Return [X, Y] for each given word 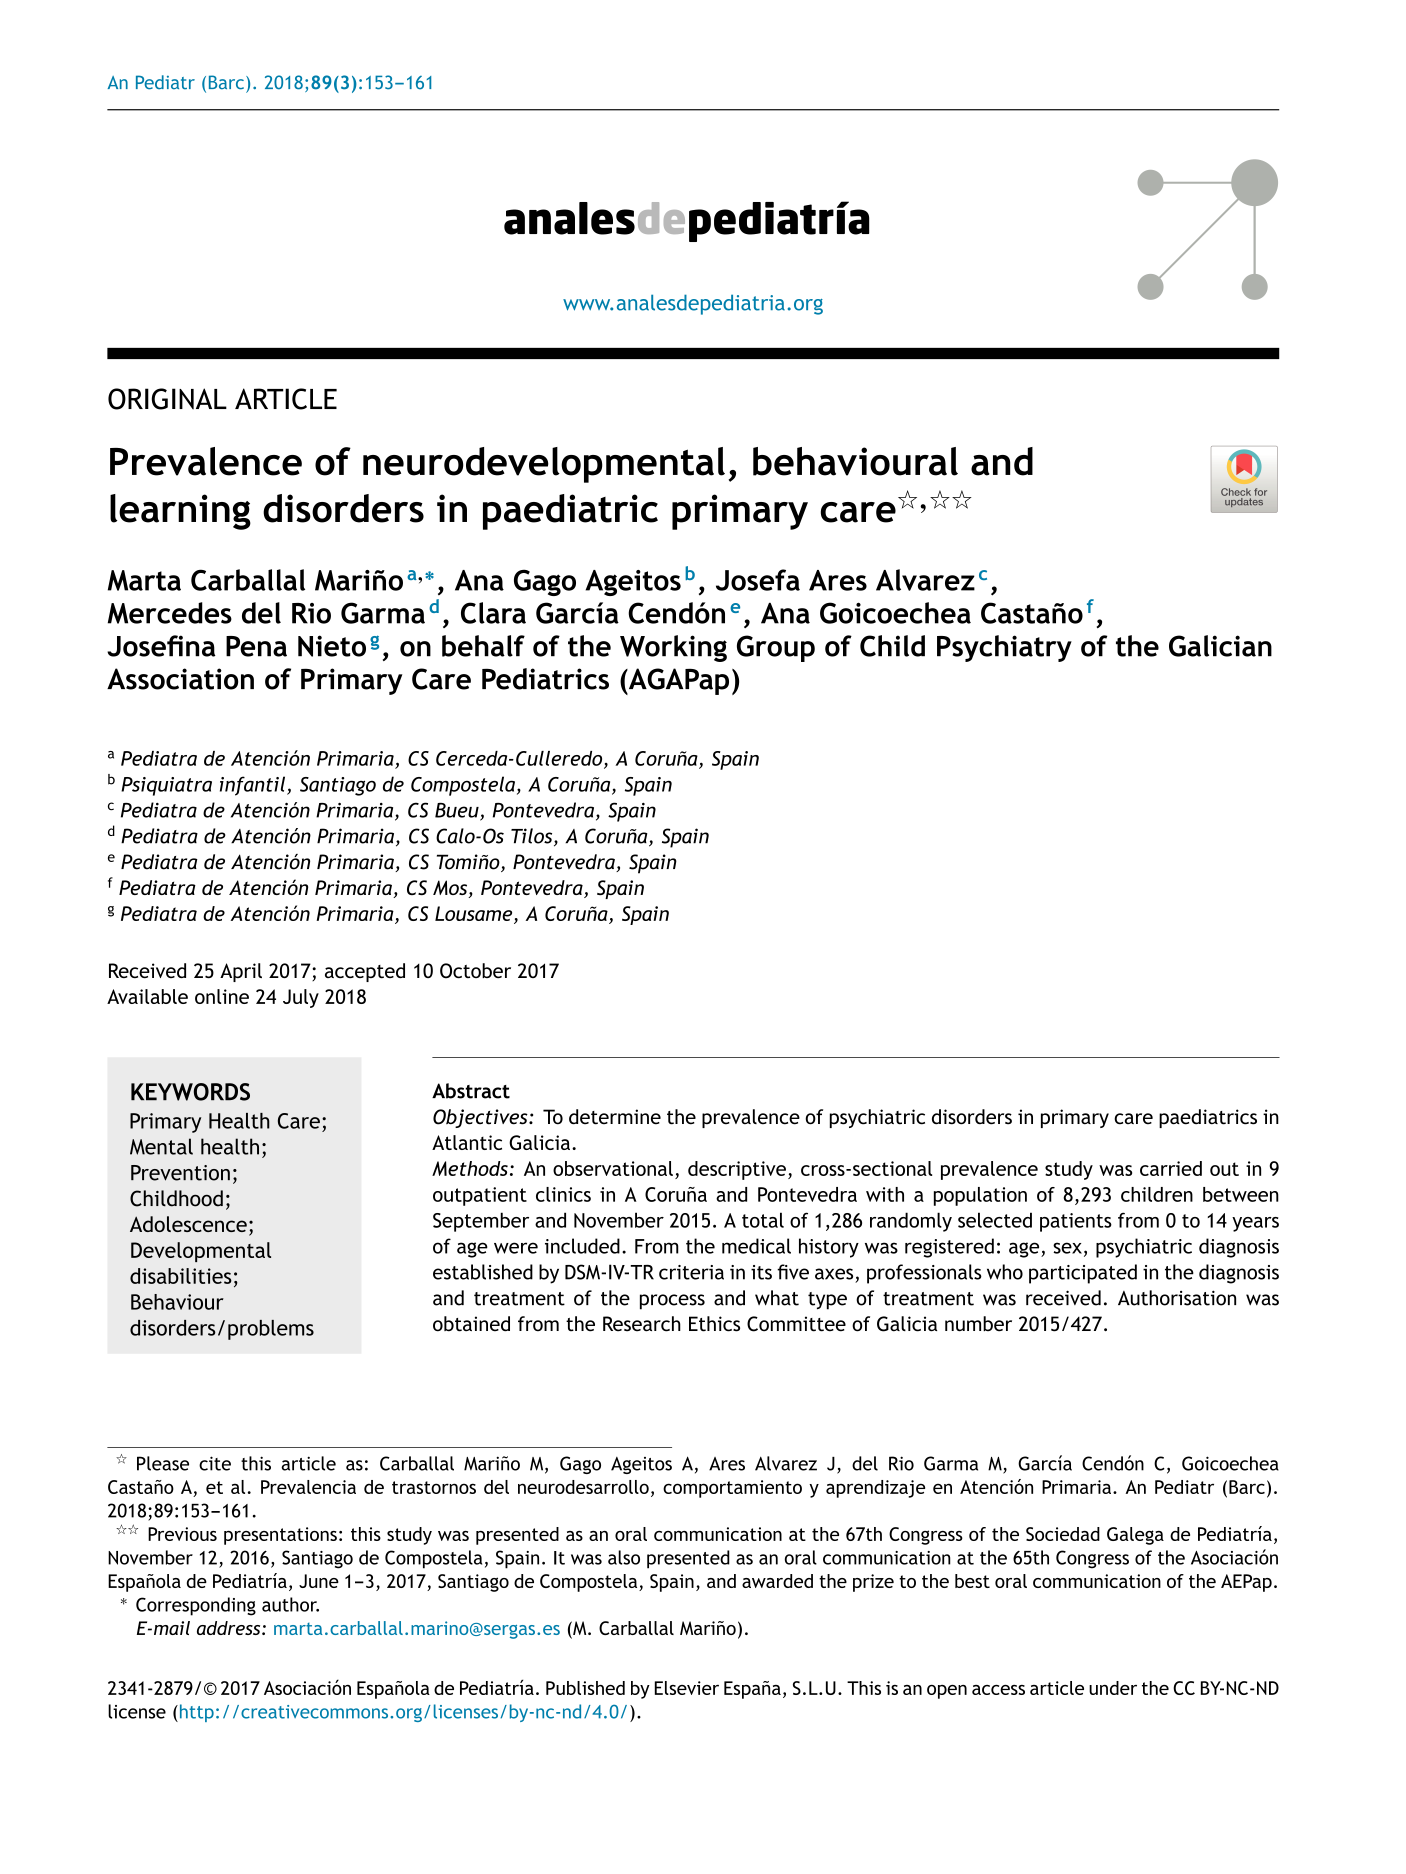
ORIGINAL [167, 399]
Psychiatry [1004, 648]
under [1113, 1688]
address [230, 1628]
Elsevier [687, 1688]
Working [673, 648]
